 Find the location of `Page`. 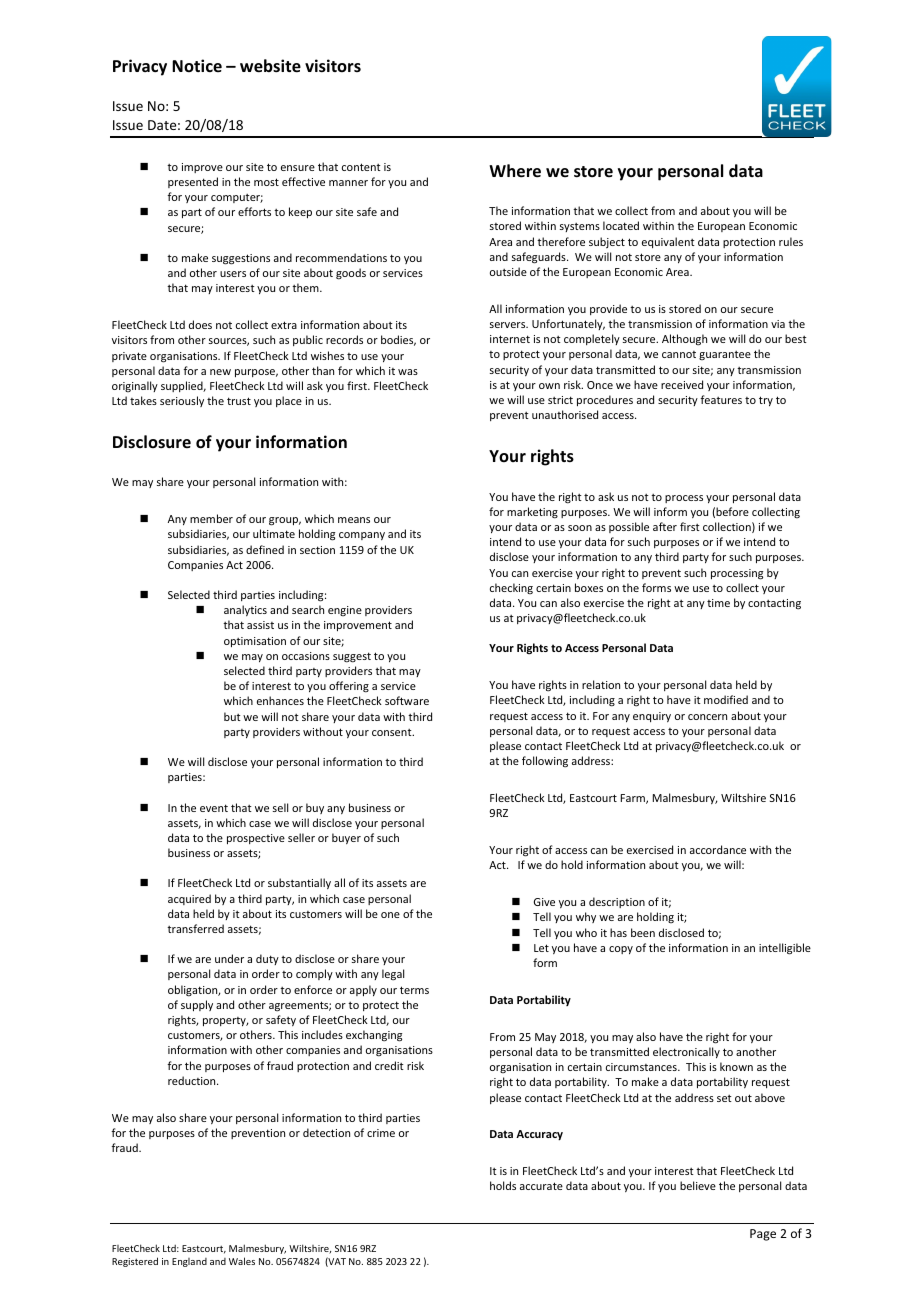

Page is located at coordinates (763, 1235).
